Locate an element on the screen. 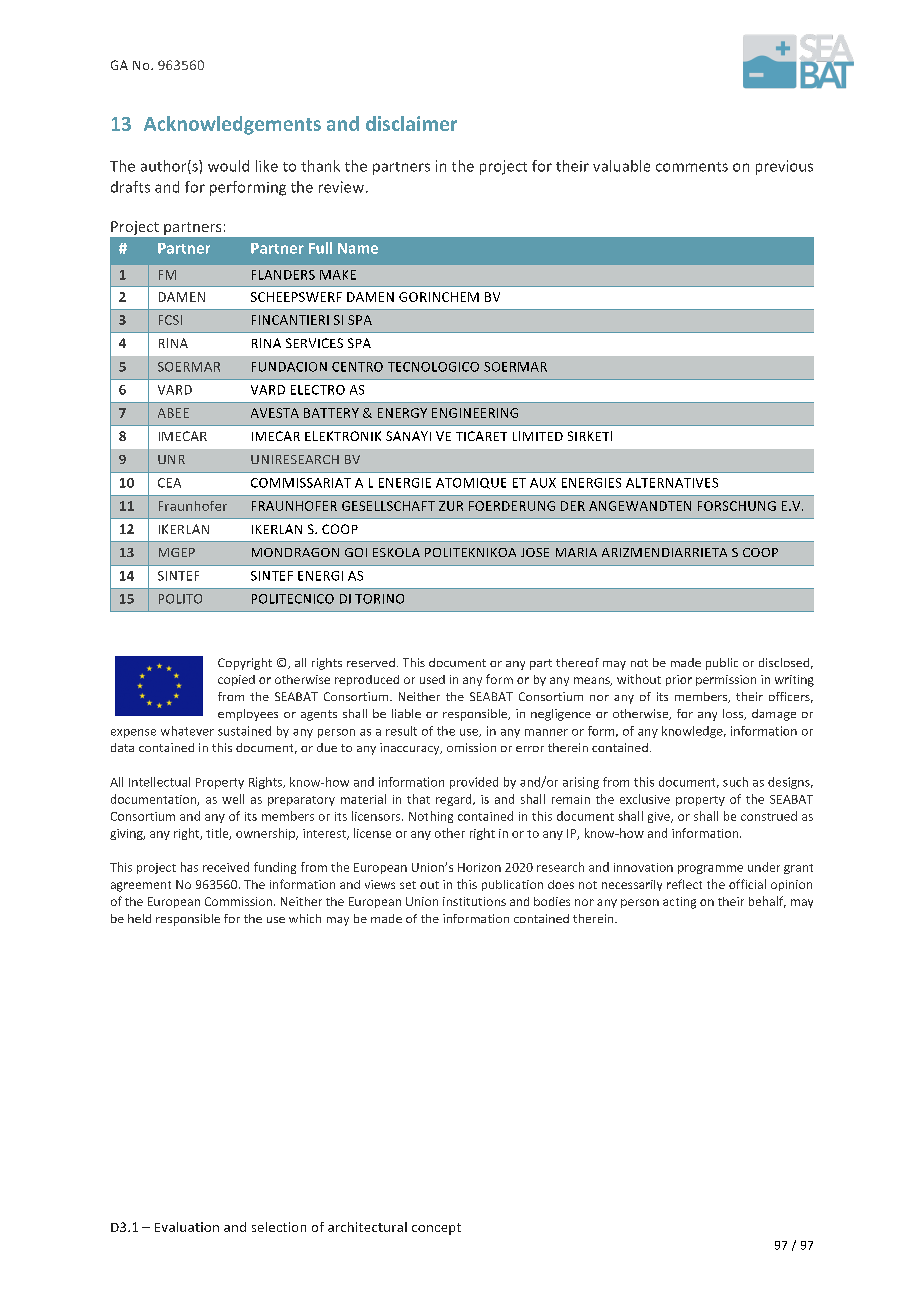 Image resolution: width=924 pixels, height=1308 pixels. permission is located at coordinates (726, 680).
